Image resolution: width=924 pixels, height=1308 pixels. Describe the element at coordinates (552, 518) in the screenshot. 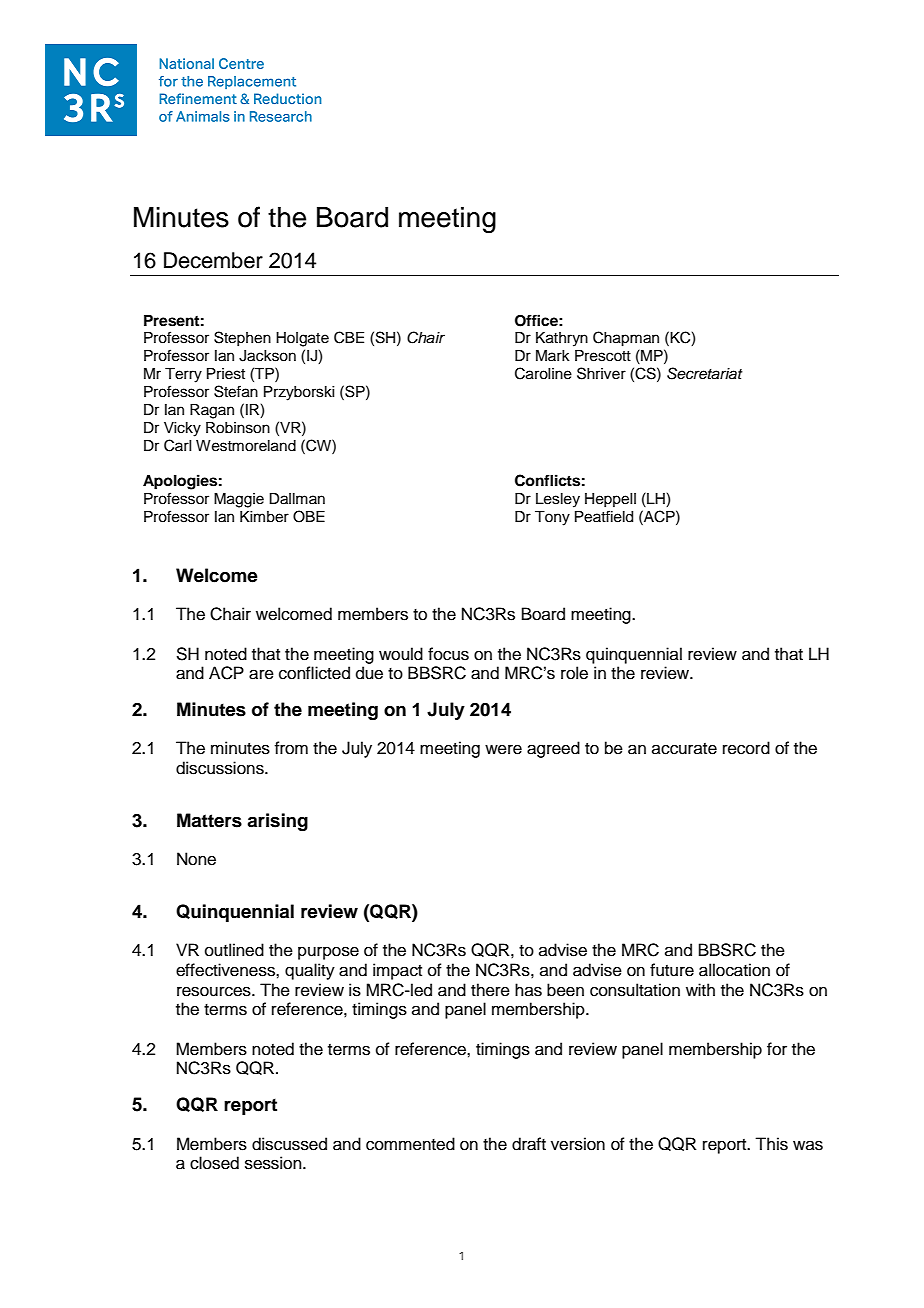

I see `Tony` at that location.
